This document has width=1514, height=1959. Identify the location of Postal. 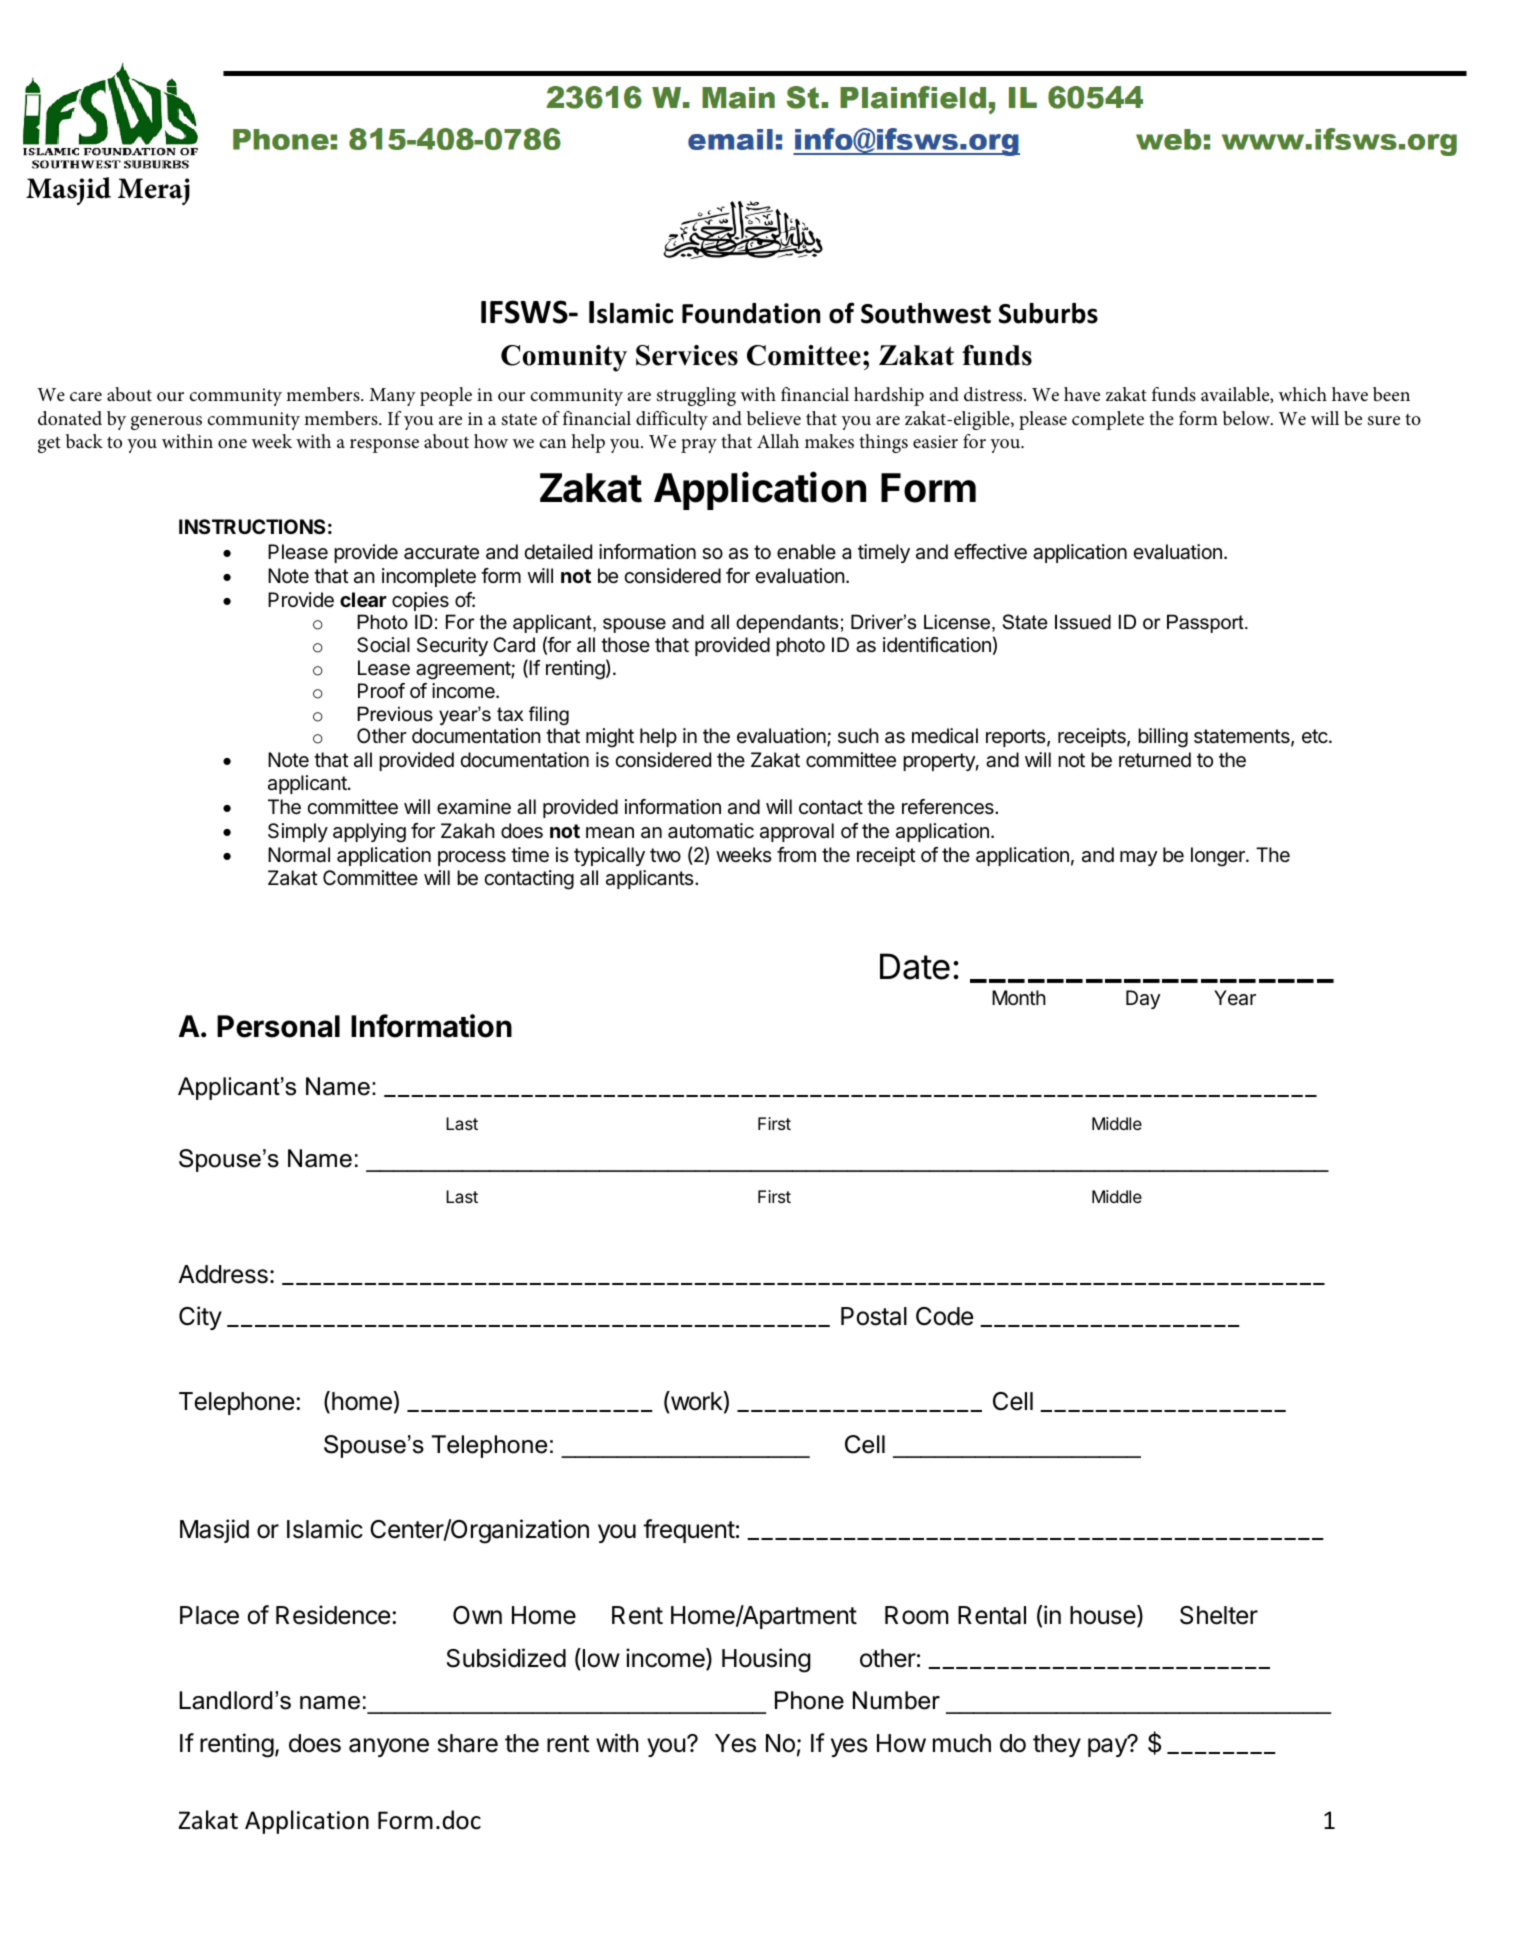
(874, 1316).
